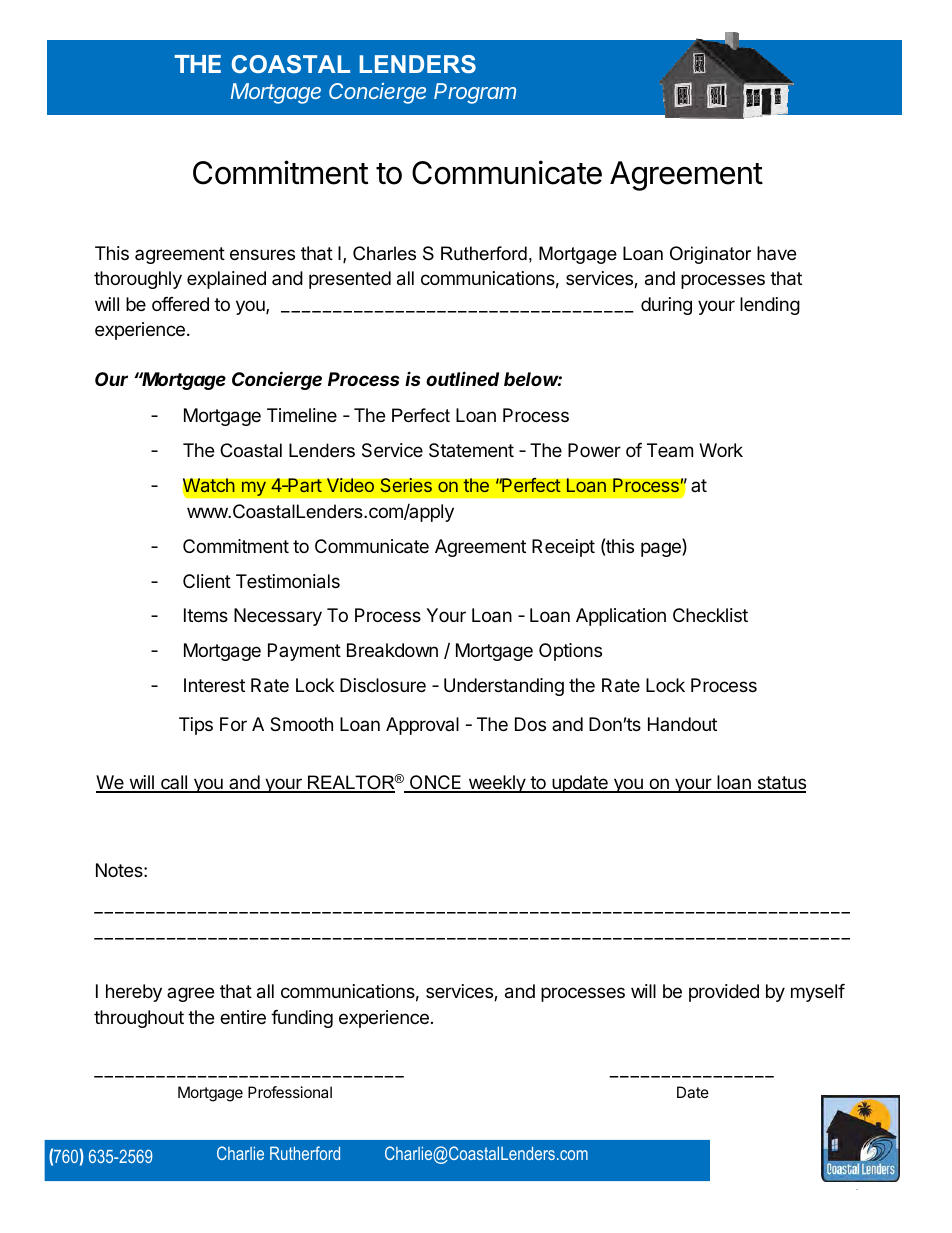 The height and width of the screenshot is (1233, 952). Describe the element at coordinates (243, 1017) in the screenshot. I see `entire` at that location.
